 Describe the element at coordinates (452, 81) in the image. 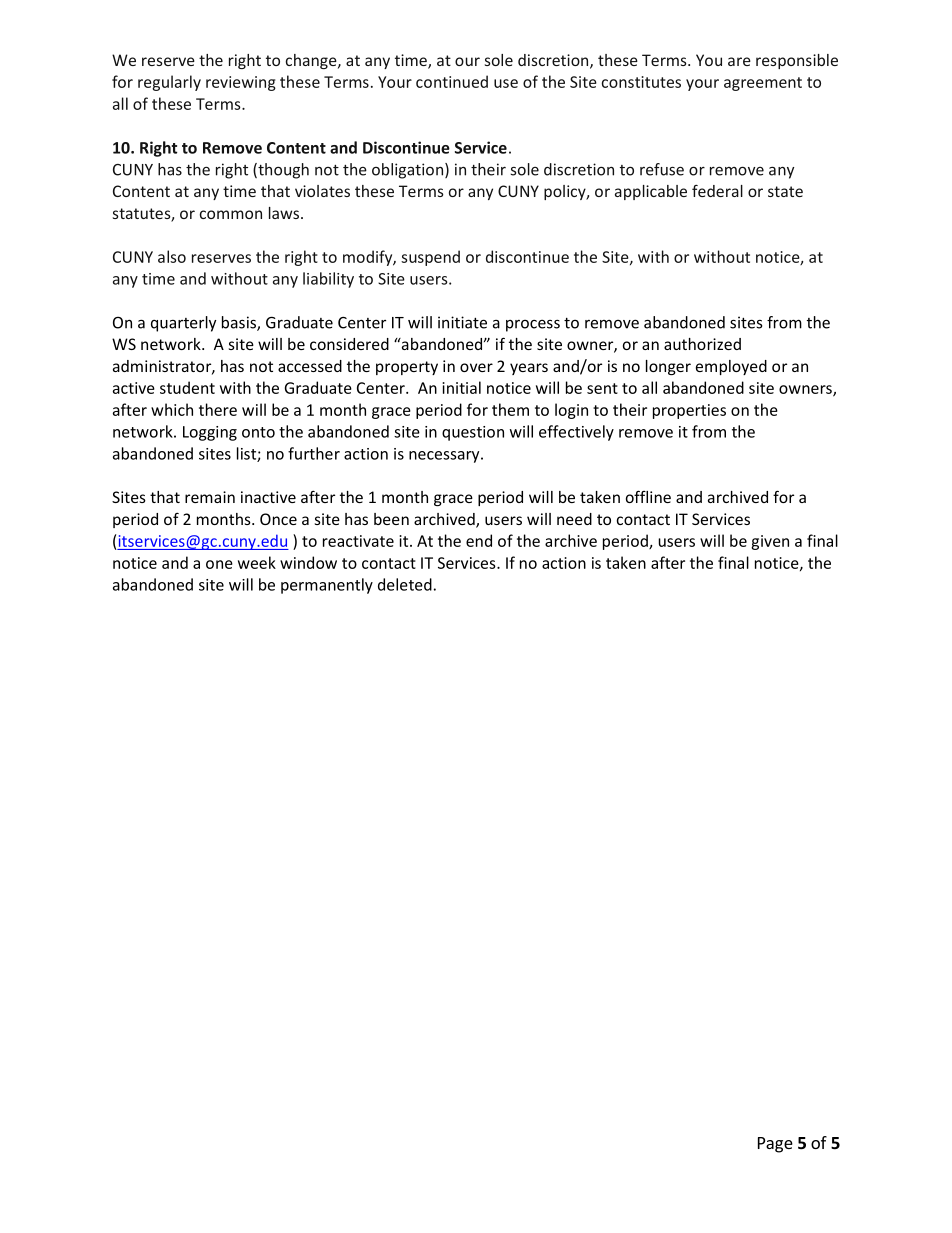

I see `continued` at that location.
